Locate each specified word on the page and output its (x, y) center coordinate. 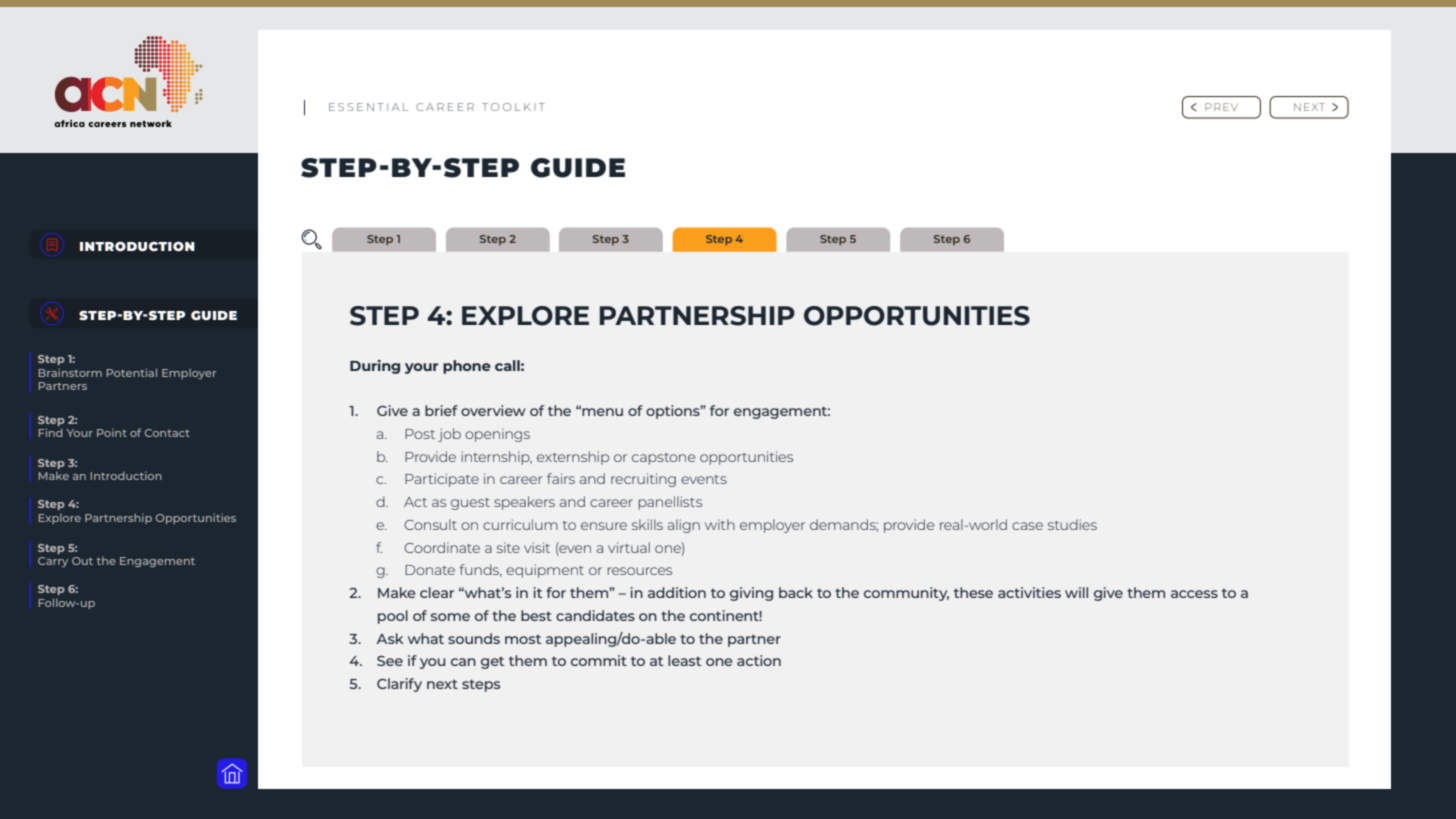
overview (493, 410)
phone (467, 367)
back (796, 592)
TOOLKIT (513, 107)
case (1027, 526)
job (449, 435)
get (492, 662)
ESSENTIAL (368, 107)
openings (497, 435)
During (375, 367)
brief (441, 410)
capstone (664, 459)
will (1076, 592)
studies (1072, 524)
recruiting (643, 480)
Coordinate (442, 547)
